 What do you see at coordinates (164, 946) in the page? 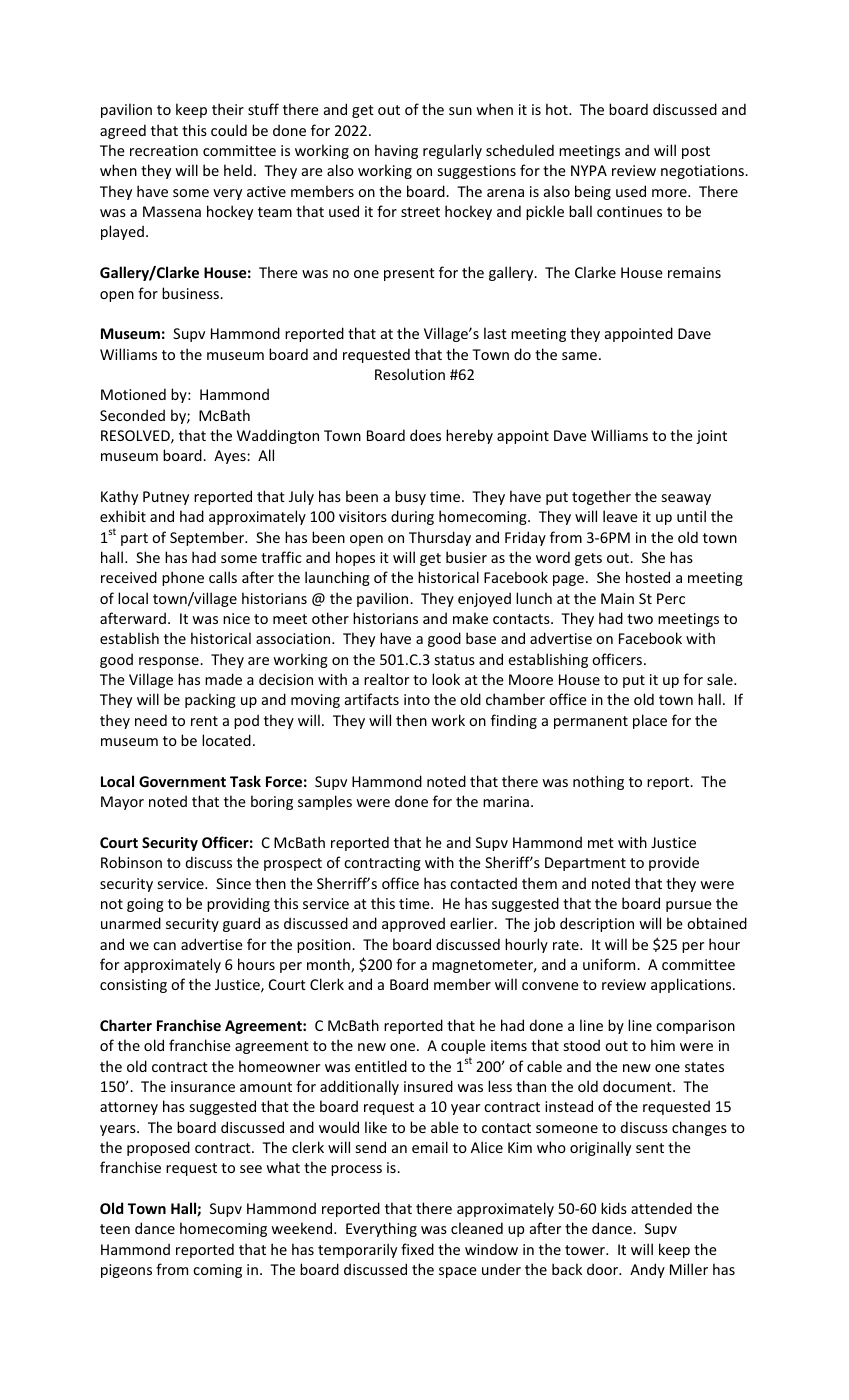
I see `can` at bounding box center [164, 946].
